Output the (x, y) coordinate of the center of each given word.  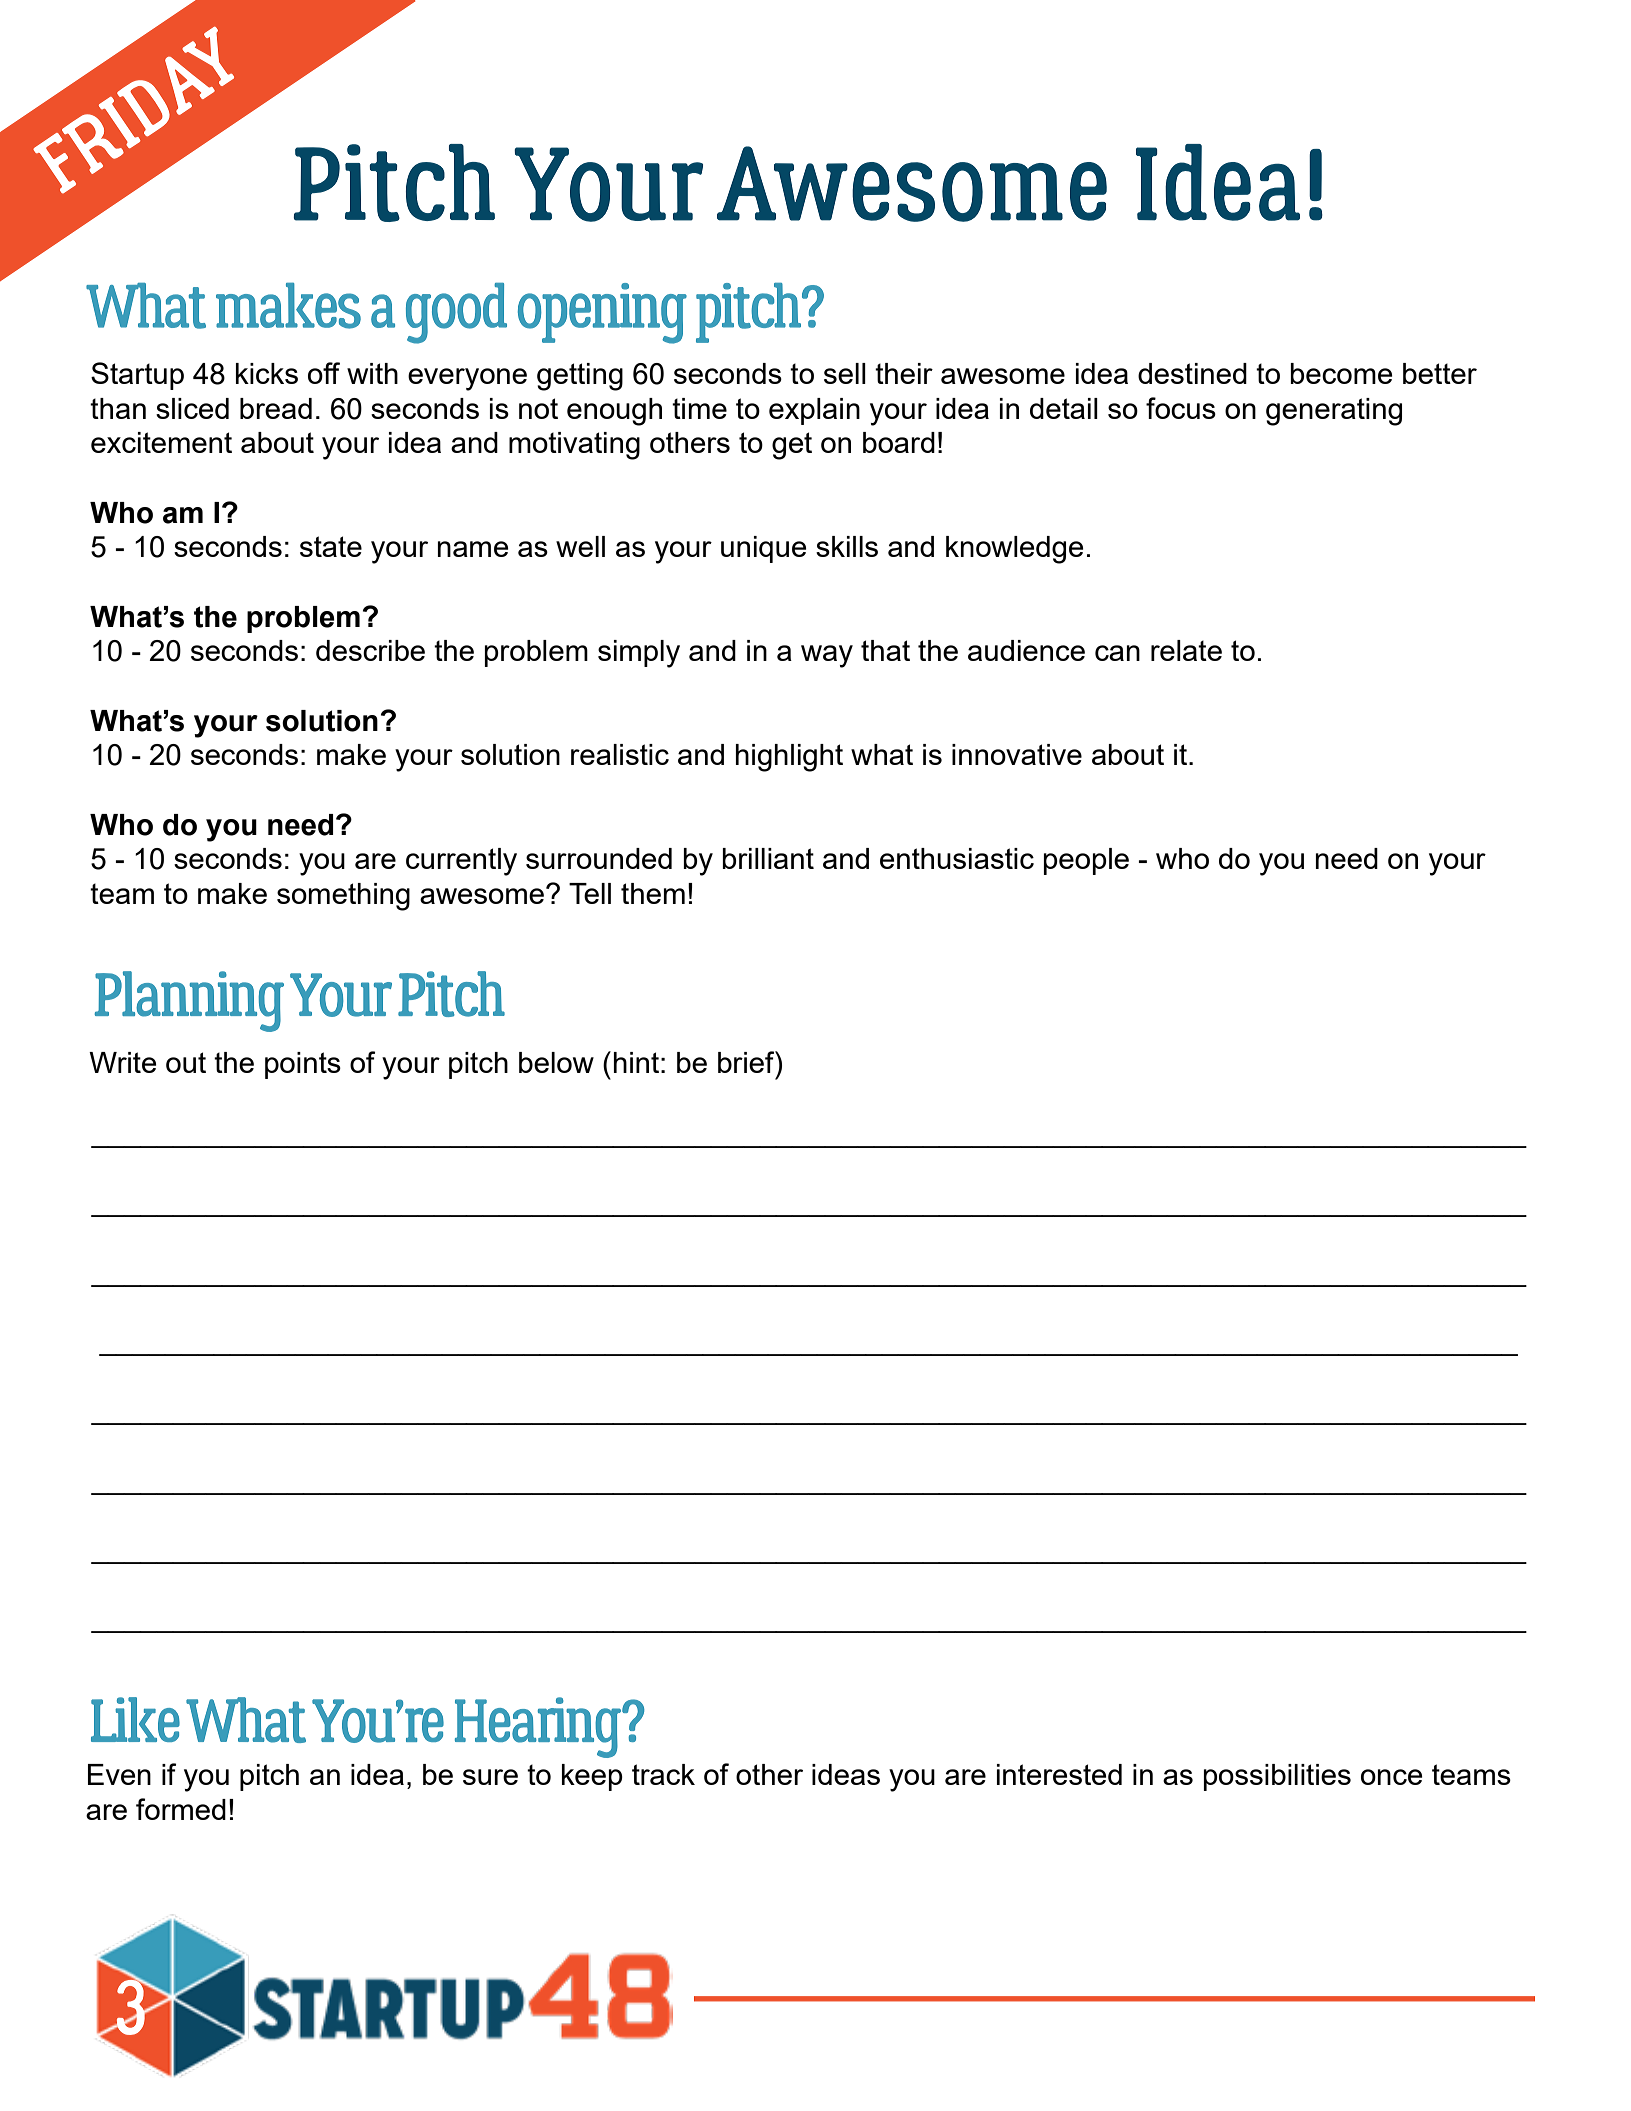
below (556, 1062)
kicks (267, 373)
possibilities (1277, 1777)
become (1341, 373)
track (663, 1774)
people (1086, 861)
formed (181, 1809)
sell (845, 373)
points (303, 1065)
